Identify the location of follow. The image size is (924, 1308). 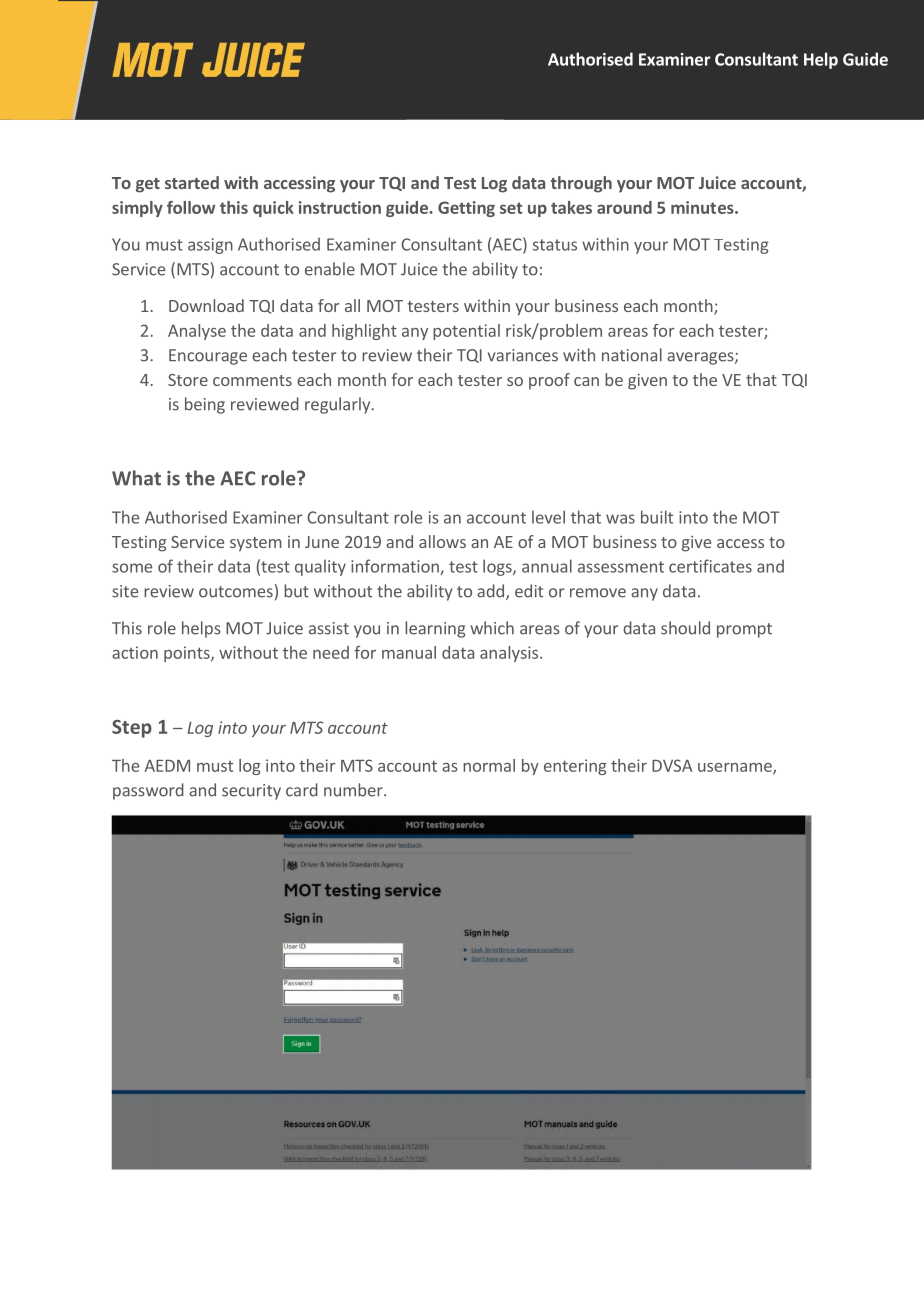
(191, 207).
